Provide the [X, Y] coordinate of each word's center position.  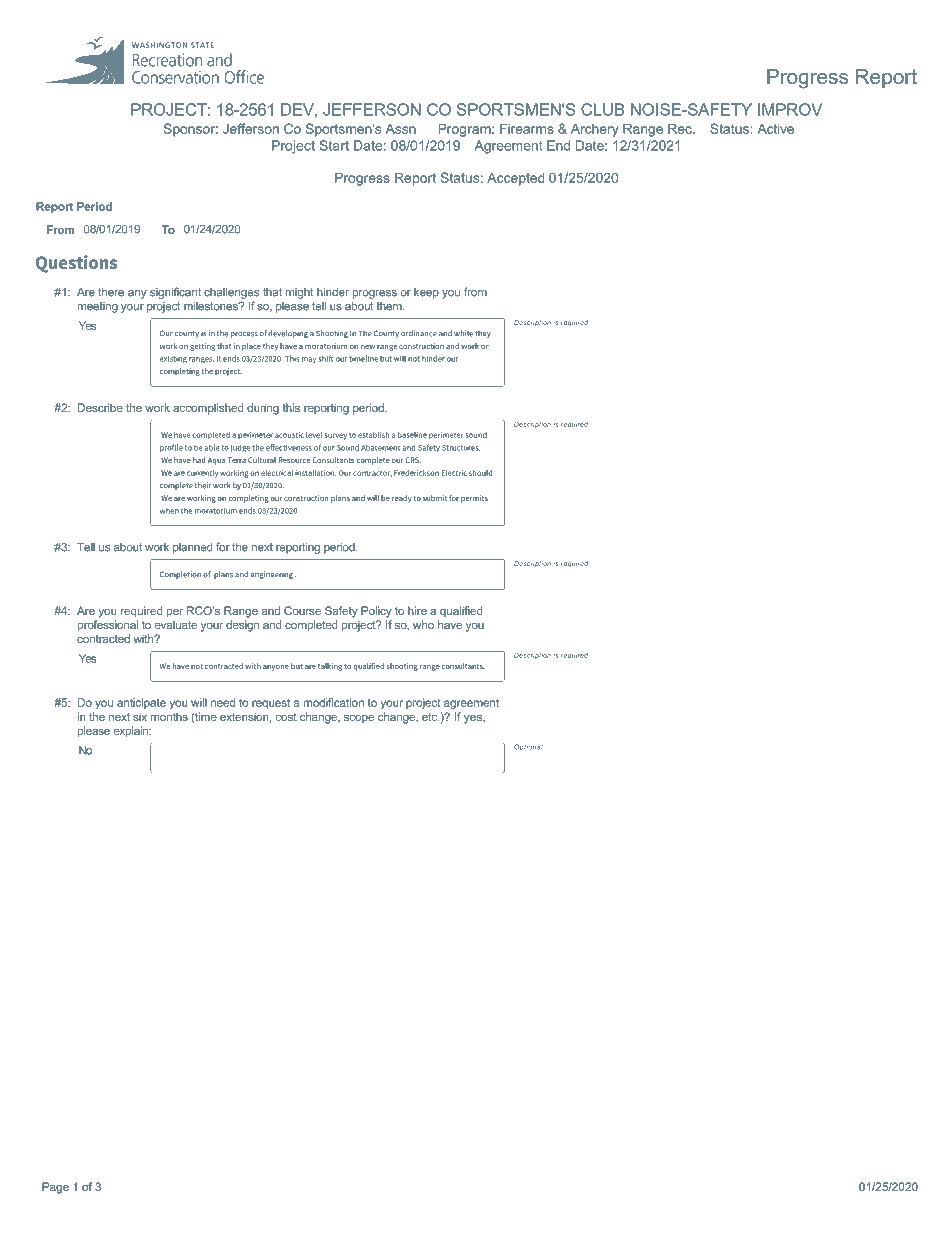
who [423, 624]
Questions [76, 264]
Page [55, 1188]
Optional [528, 747]
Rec [681, 128]
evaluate [175, 624]
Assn [400, 129]
